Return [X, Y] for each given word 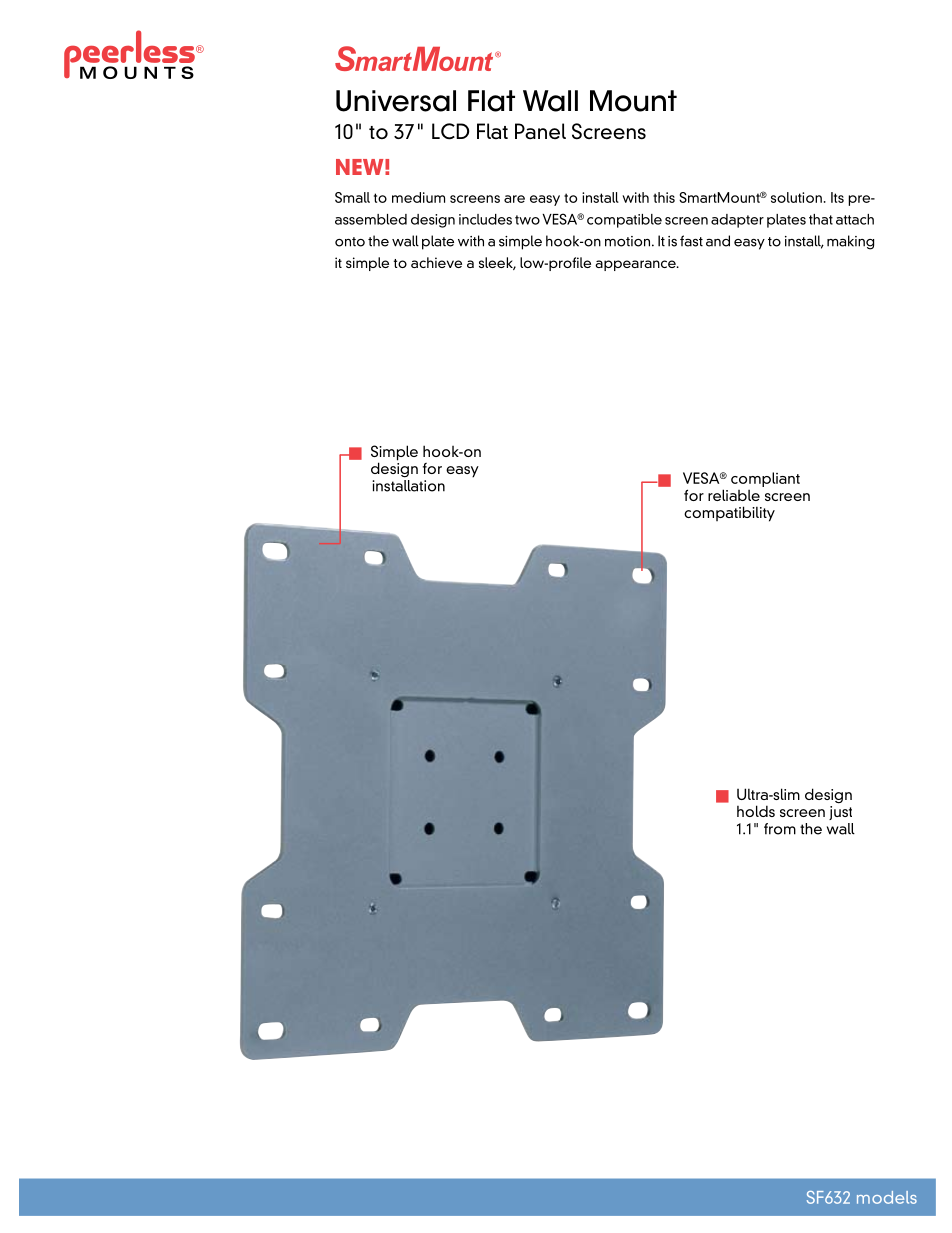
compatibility [729, 514]
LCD [450, 131]
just [840, 811]
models [887, 1197]
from [780, 829]
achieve [436, 262]
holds [756, 811]
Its [837, 197]
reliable [734, 495]
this [664, 197]
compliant [765, 479]
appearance [636, 265]
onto [350, 242]
